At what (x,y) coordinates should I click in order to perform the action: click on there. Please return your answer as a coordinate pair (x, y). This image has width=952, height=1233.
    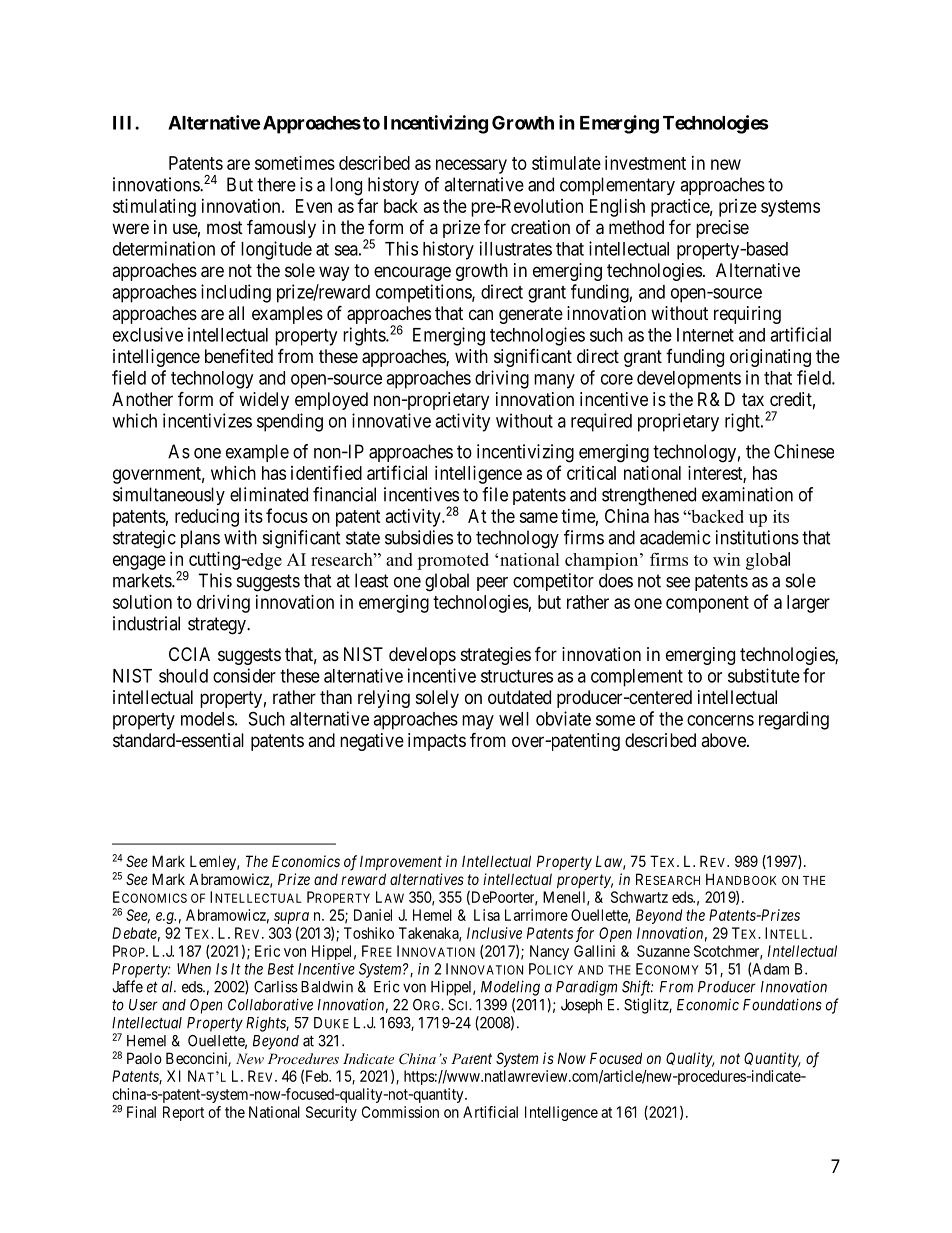
    Looking at the image, I should click on (276, 184).
